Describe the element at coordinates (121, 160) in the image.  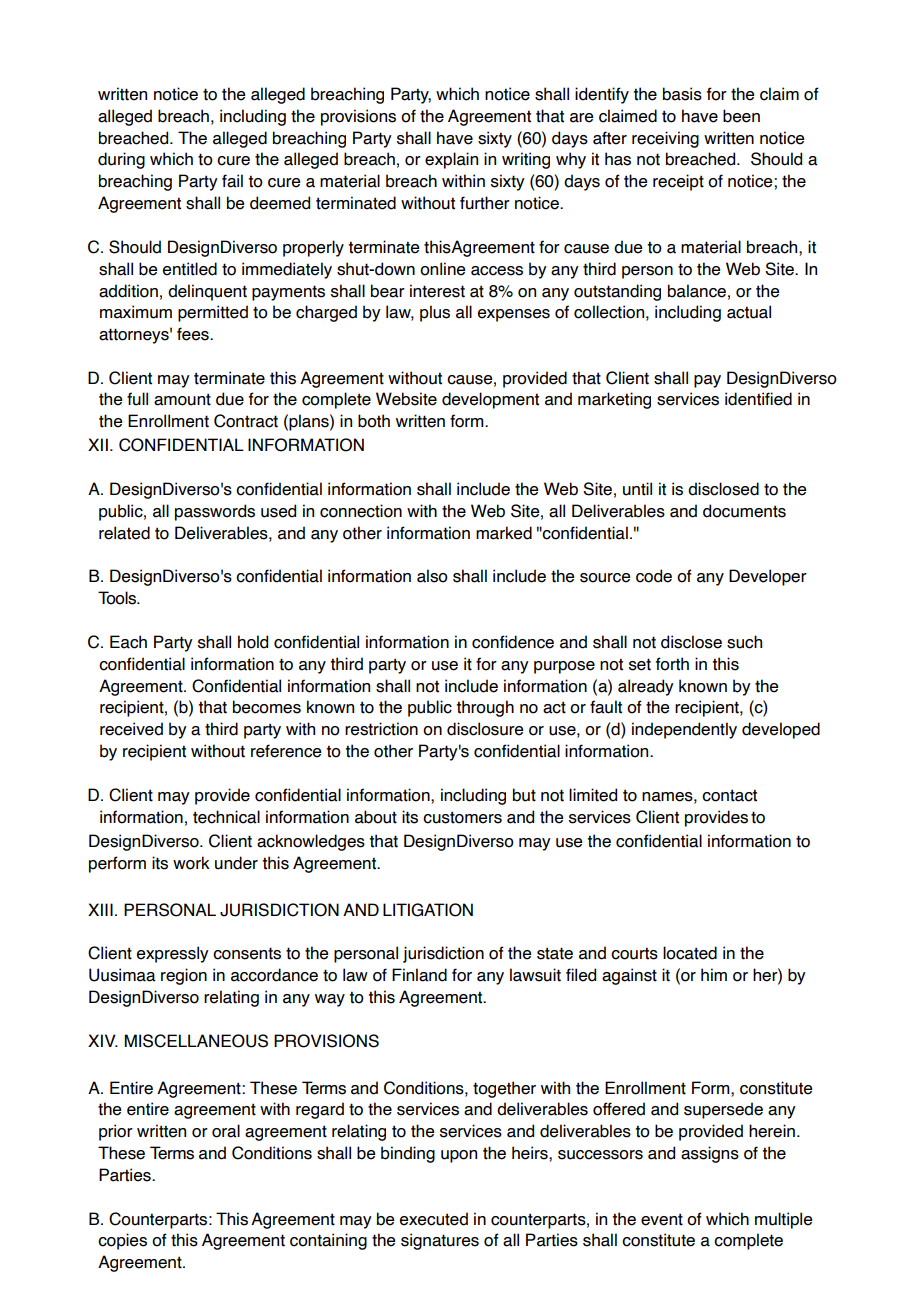
I see `during` at that location.
